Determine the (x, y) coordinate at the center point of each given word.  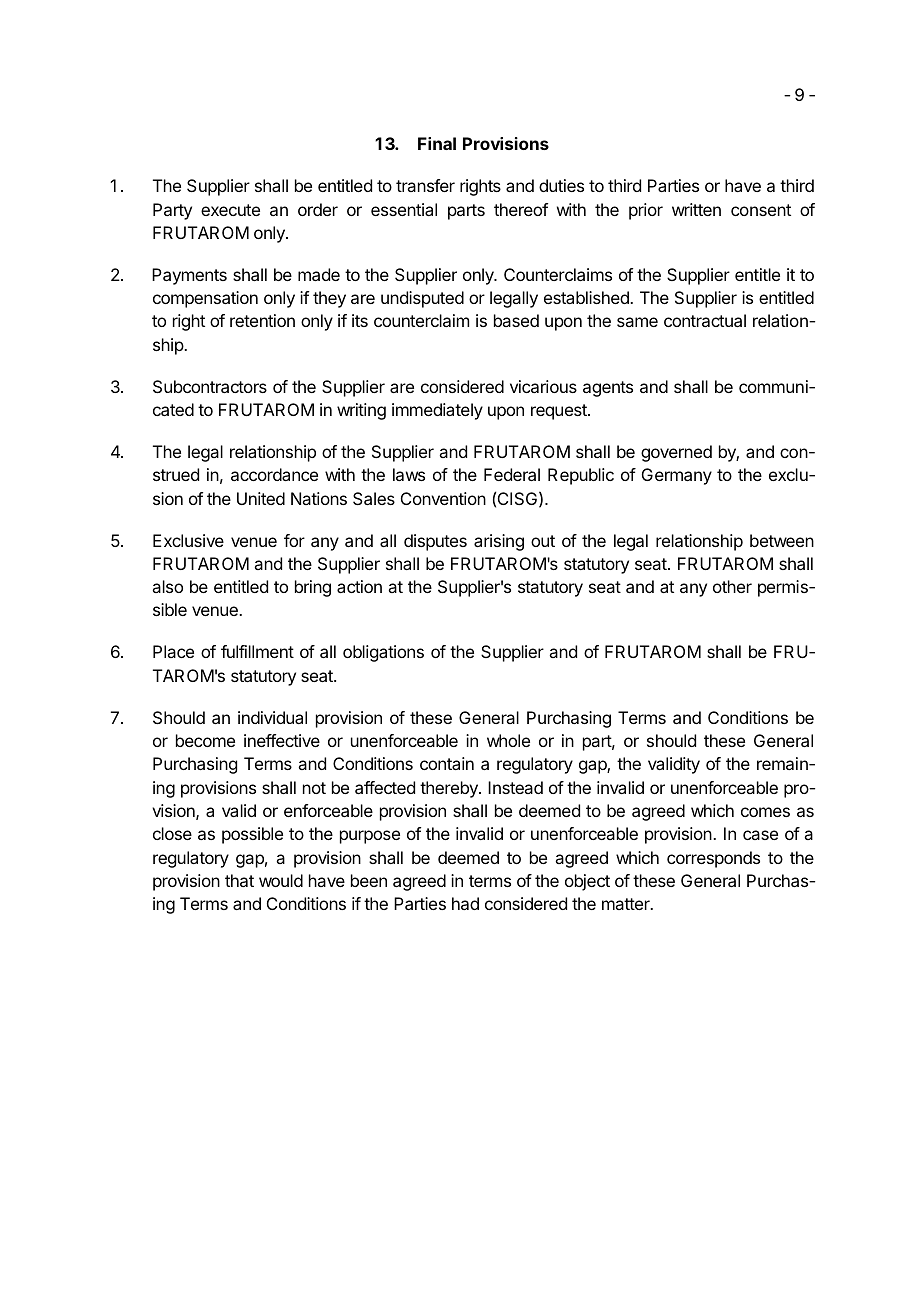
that (239, 880)
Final (437, 143)
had (465, 903)
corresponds (713, 859)
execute (230, 210)
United (261, 498)
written (696, 209)
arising (499, 542)
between (782, 540)
